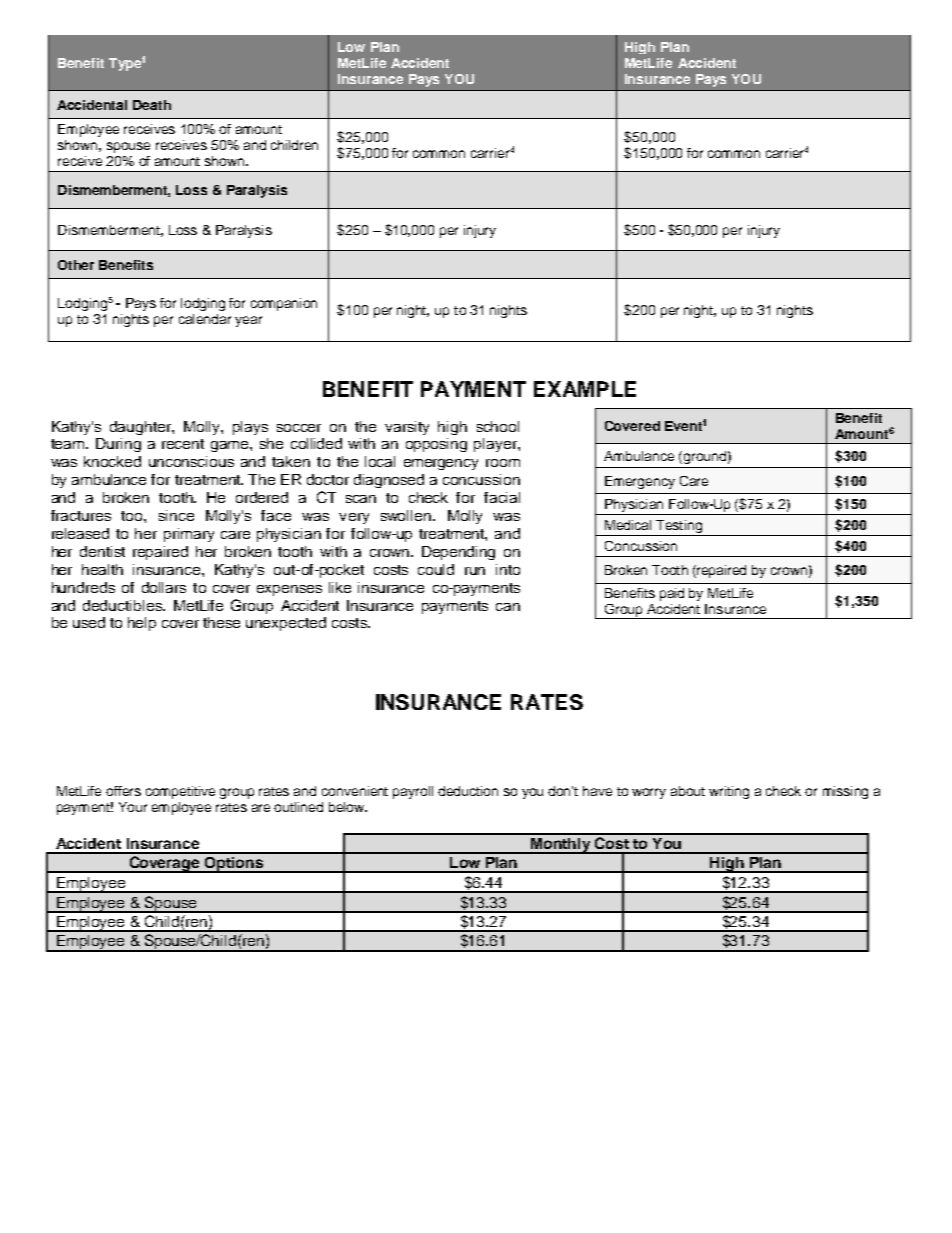 The image size is (952, 1233). I want to click on competitive, so click(180, 792).
